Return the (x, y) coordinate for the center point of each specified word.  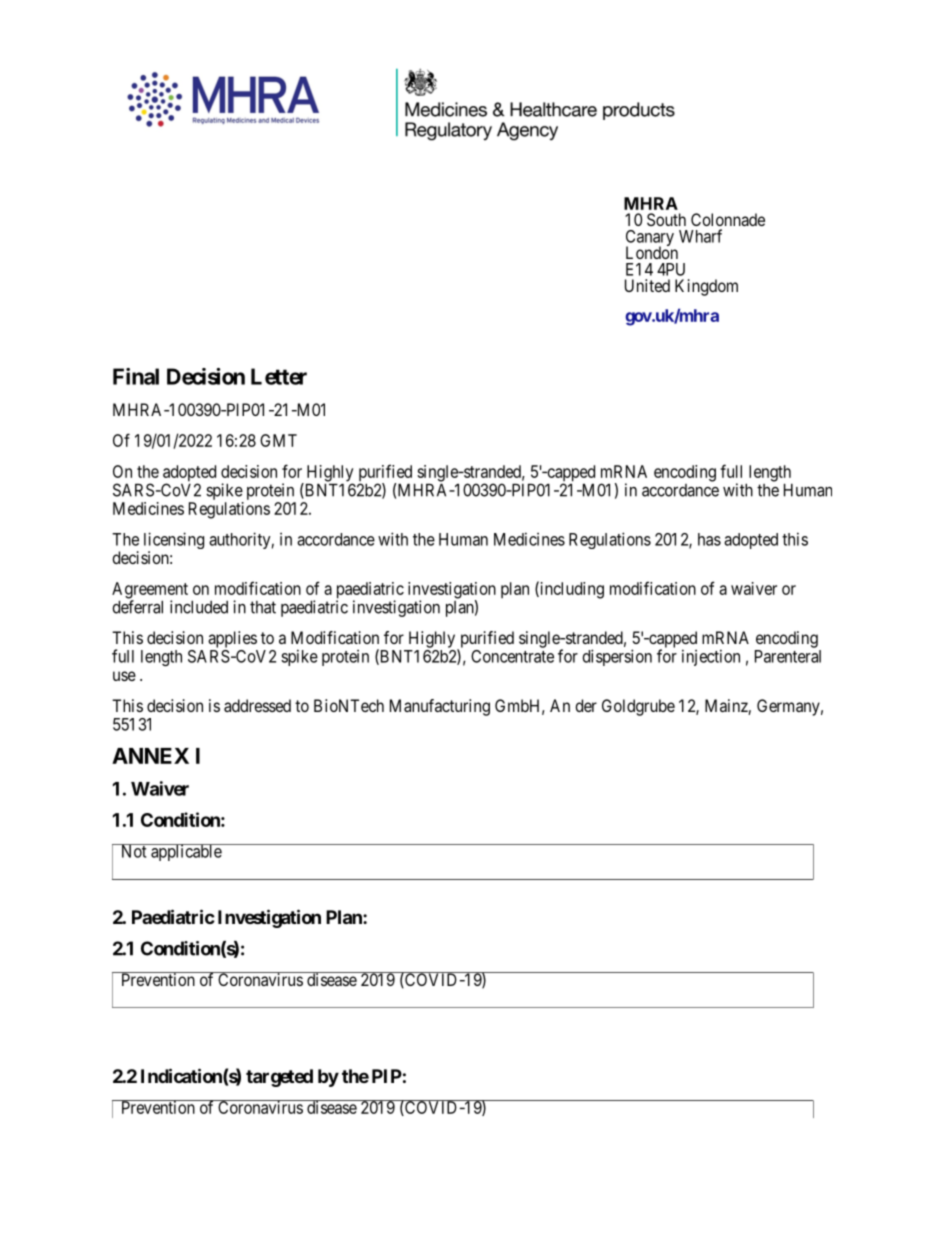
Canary (650, 239)
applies (232, 639)
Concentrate (512, 656)
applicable (186, 852)
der (586, 705)
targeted (279, 1078)
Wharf (700, 236)
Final (136, 376)
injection (711, 657)
